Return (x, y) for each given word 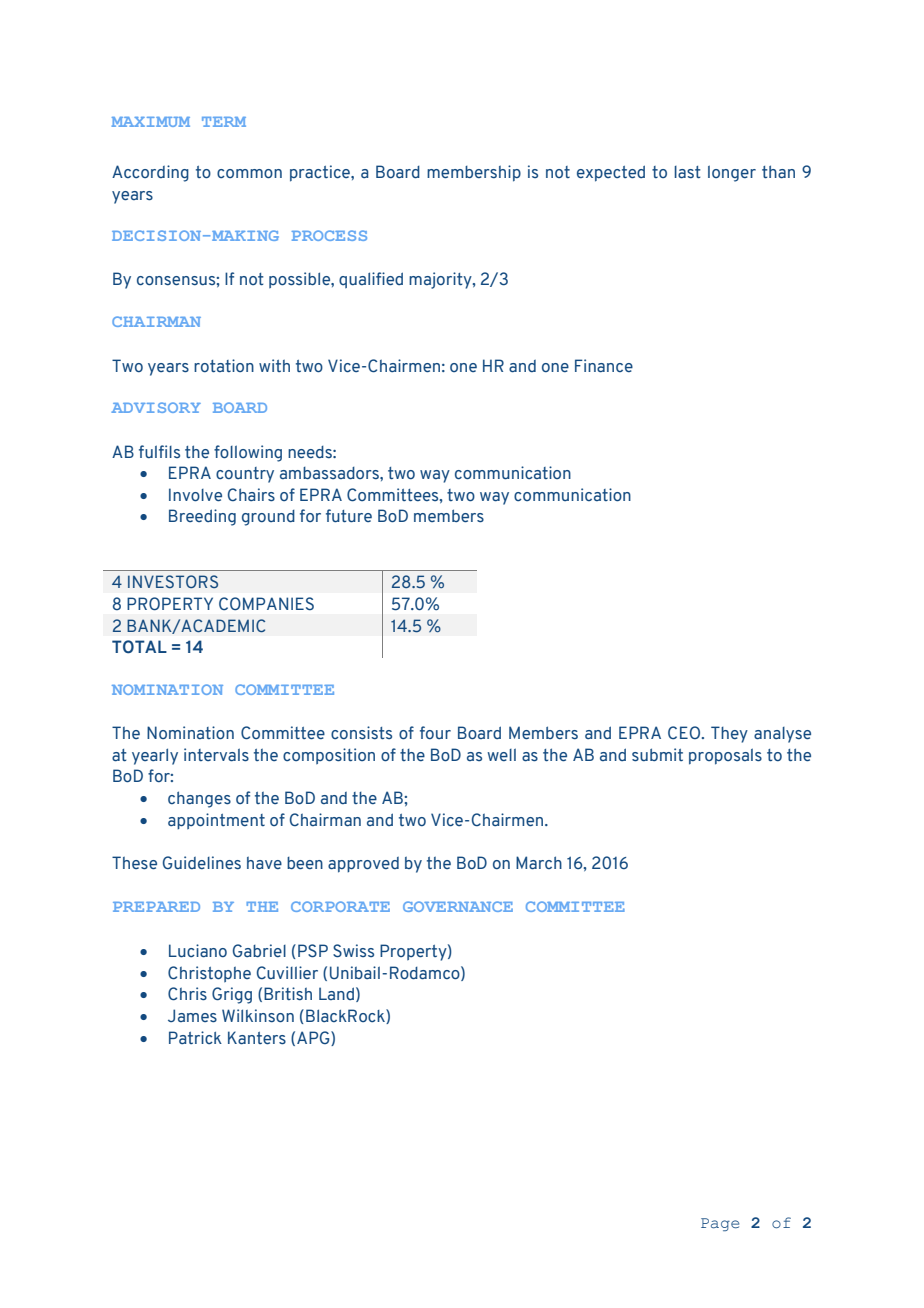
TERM (224, 122)
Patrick (195, 1037)
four (435, 732)
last (687, 172)
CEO (685, 732)
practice (321, 173)
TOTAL (139, 647)
